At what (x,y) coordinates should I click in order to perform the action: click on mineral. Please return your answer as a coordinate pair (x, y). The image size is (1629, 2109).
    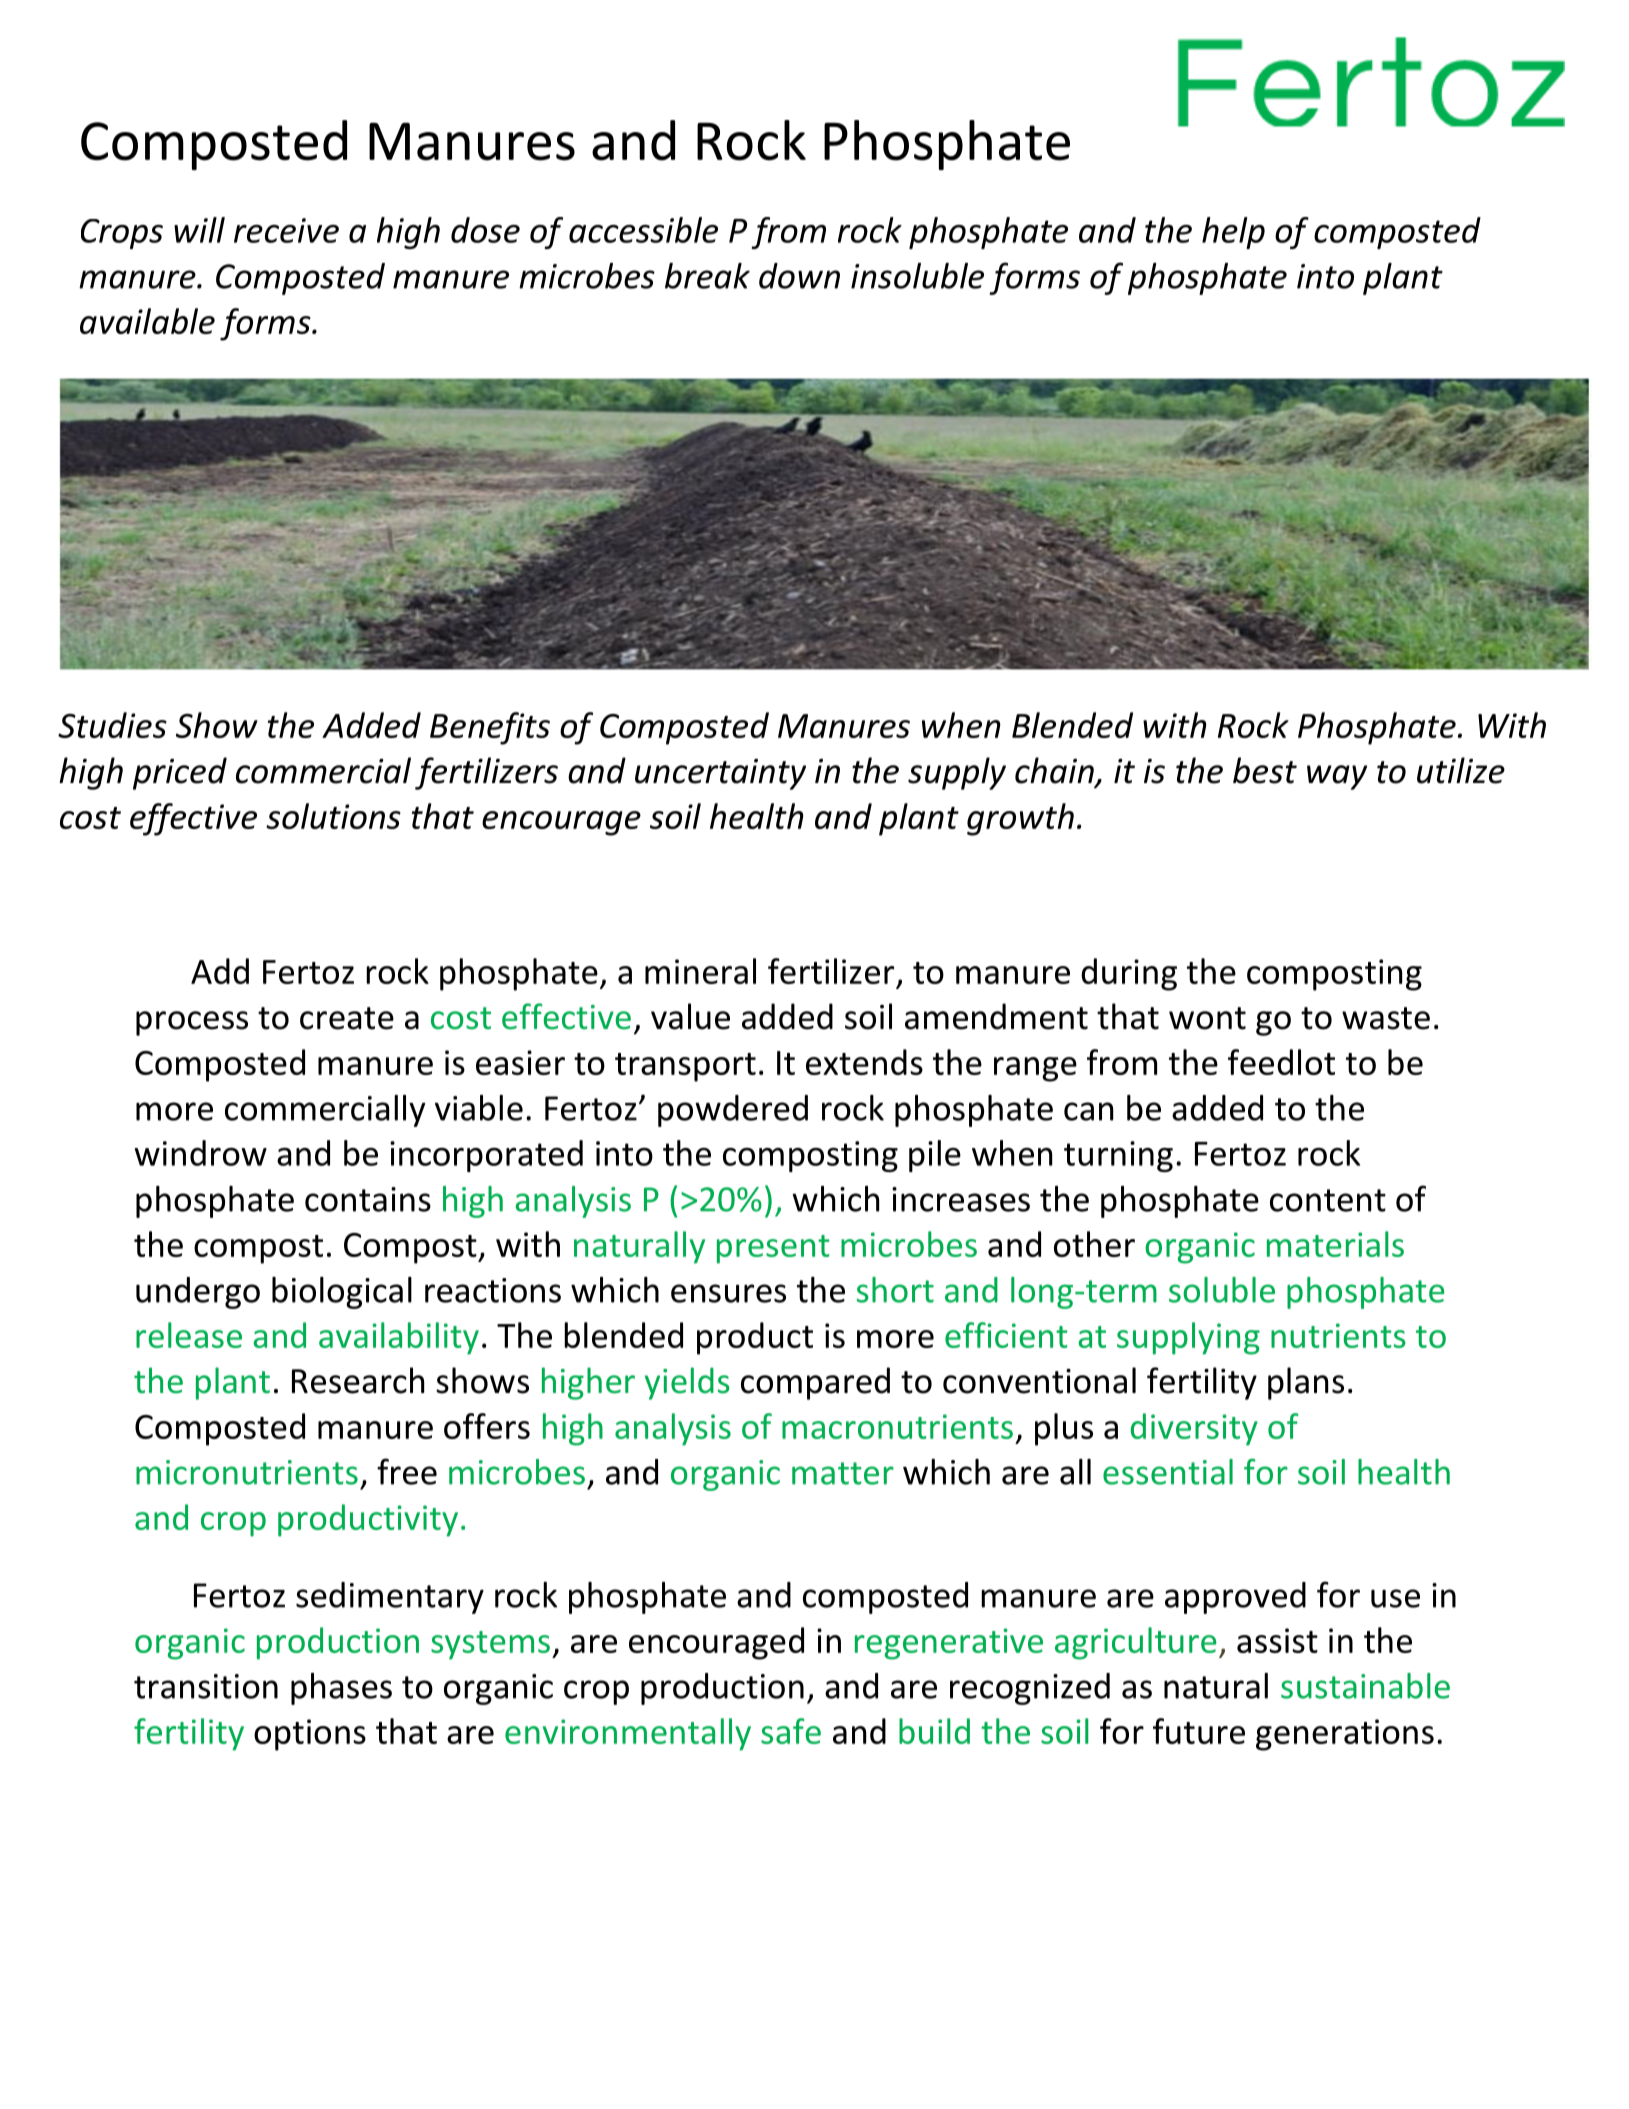
    Looking at the image, I should click on (700, 971).
